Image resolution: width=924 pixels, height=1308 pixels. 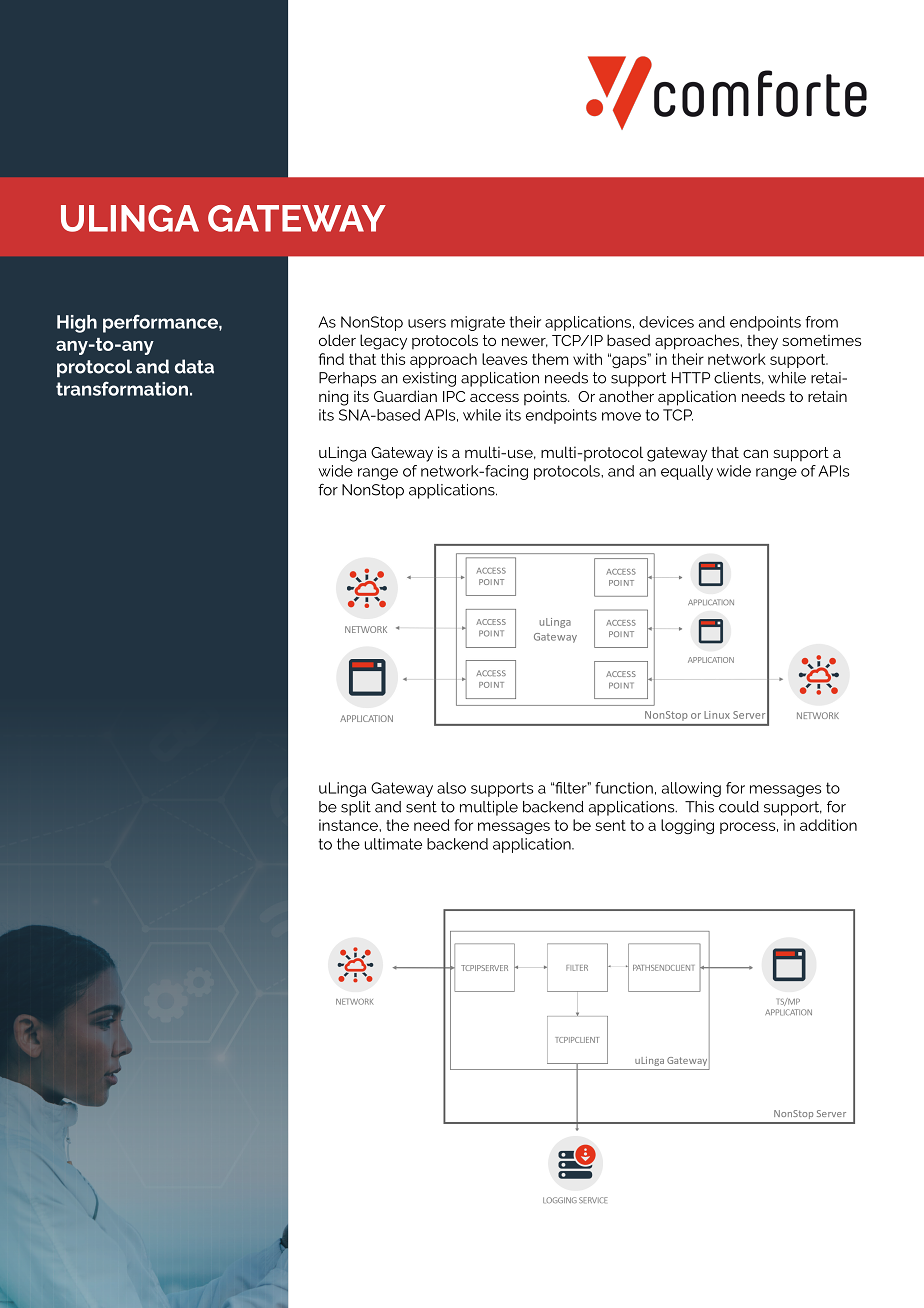 What do you see at coordinates (451, 788) in the page?
I see `also` at bounding box center [451, 788].
